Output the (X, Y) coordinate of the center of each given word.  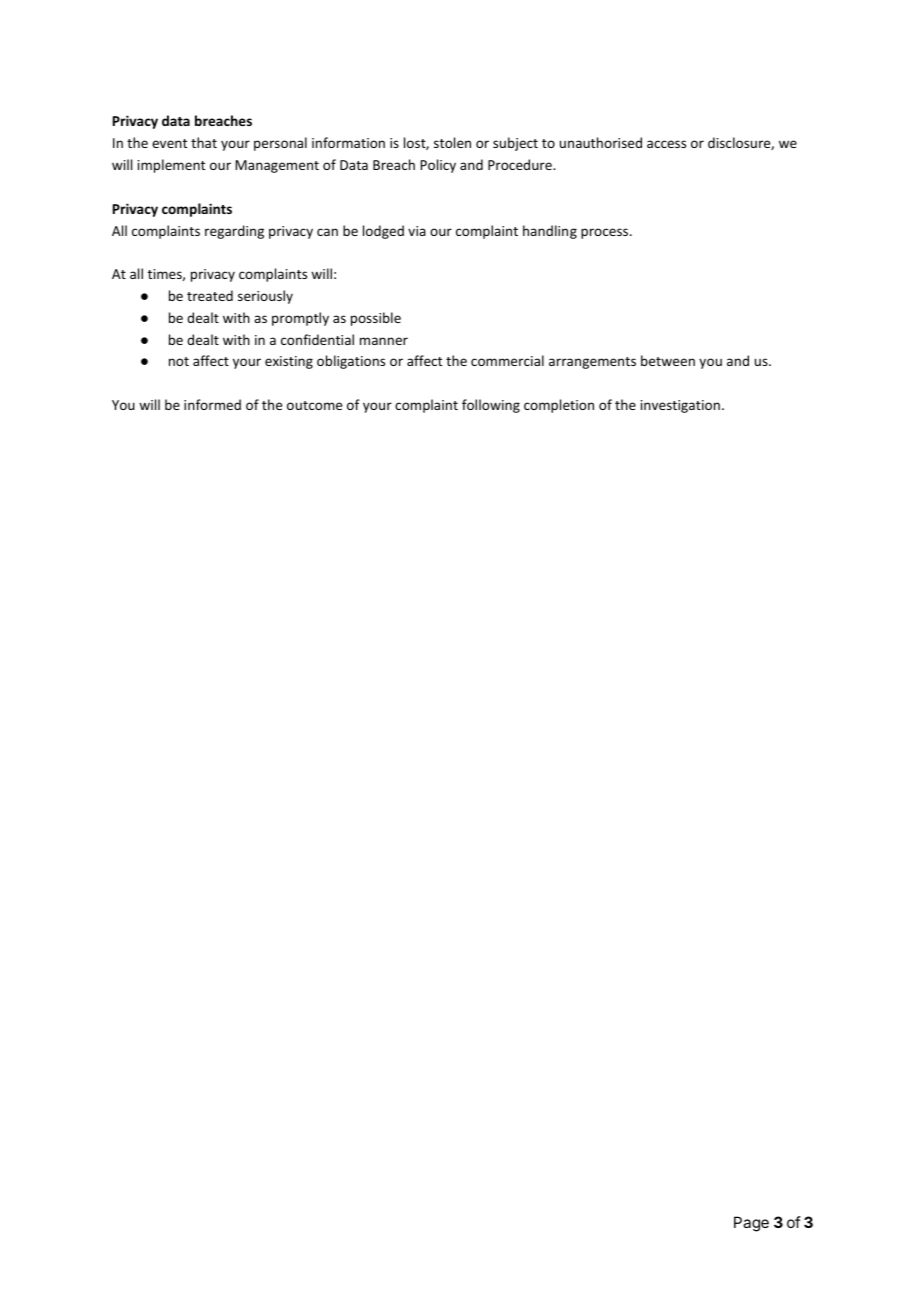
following (491, 406)
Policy (438, 166)
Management (277, 166)
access (666, 144)
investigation (680, 406)
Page (751, 1224)
